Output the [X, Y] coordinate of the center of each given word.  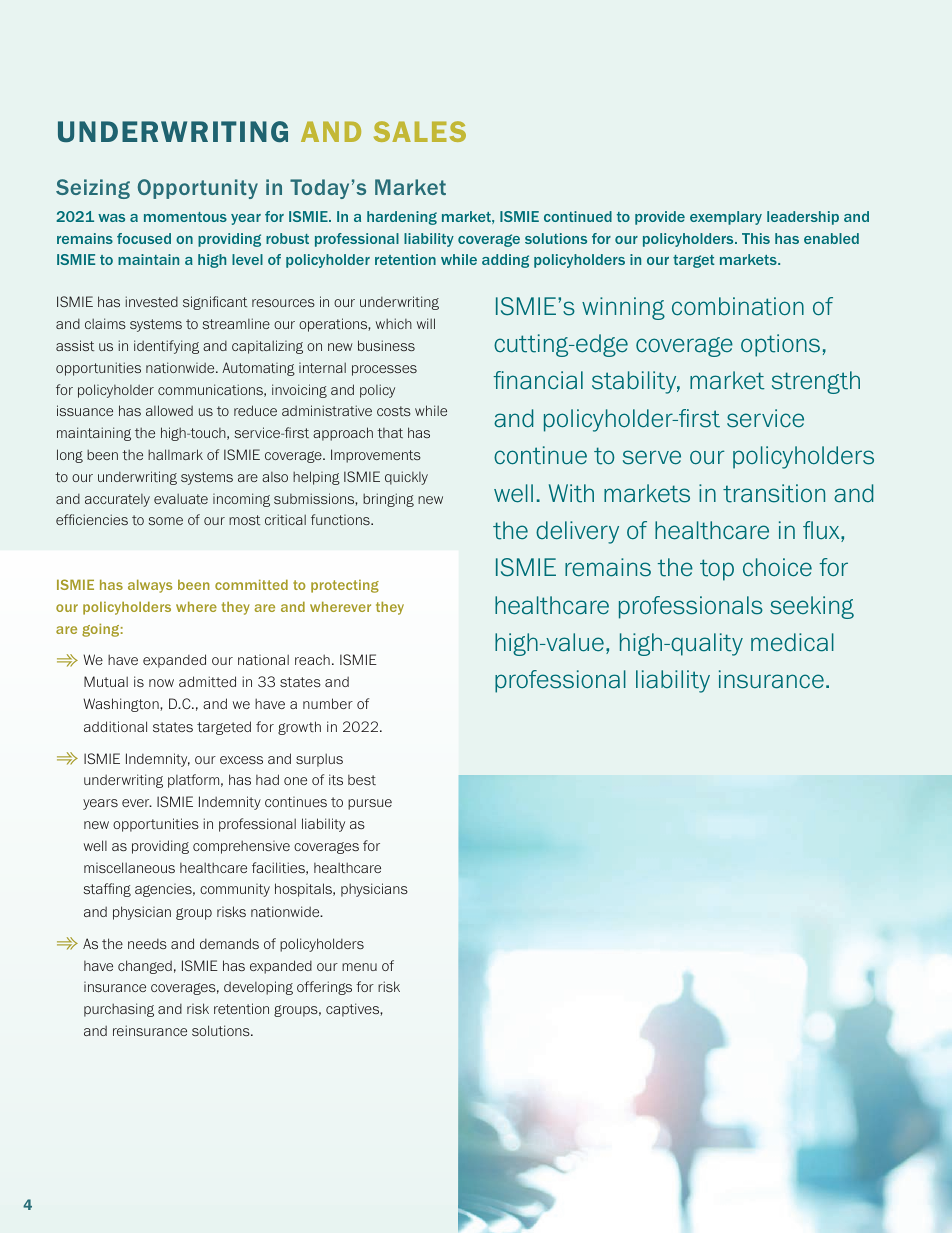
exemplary [726, 218]
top [717, 570]
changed [145, 967]
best [362, 780]
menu [359, 967]
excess [241, 760]
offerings [324, 988]
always [150, 586]
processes [384, 370]
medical [792, 642]
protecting [345, 586]
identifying [166, 347]
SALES [420, 131]
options [780, 345]
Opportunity [198, 189]
